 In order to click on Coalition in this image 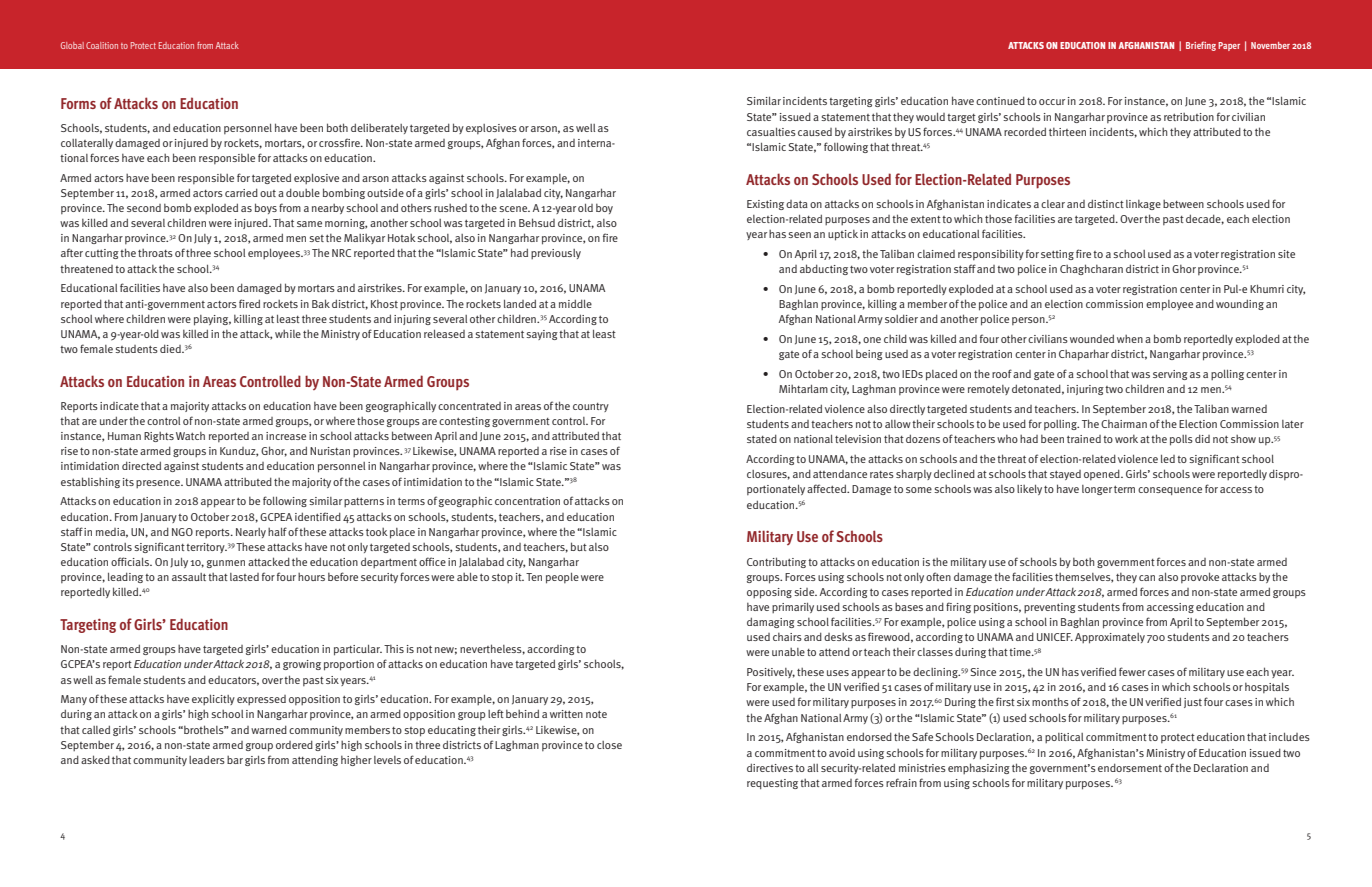, I will do `click(102, 45)`.
